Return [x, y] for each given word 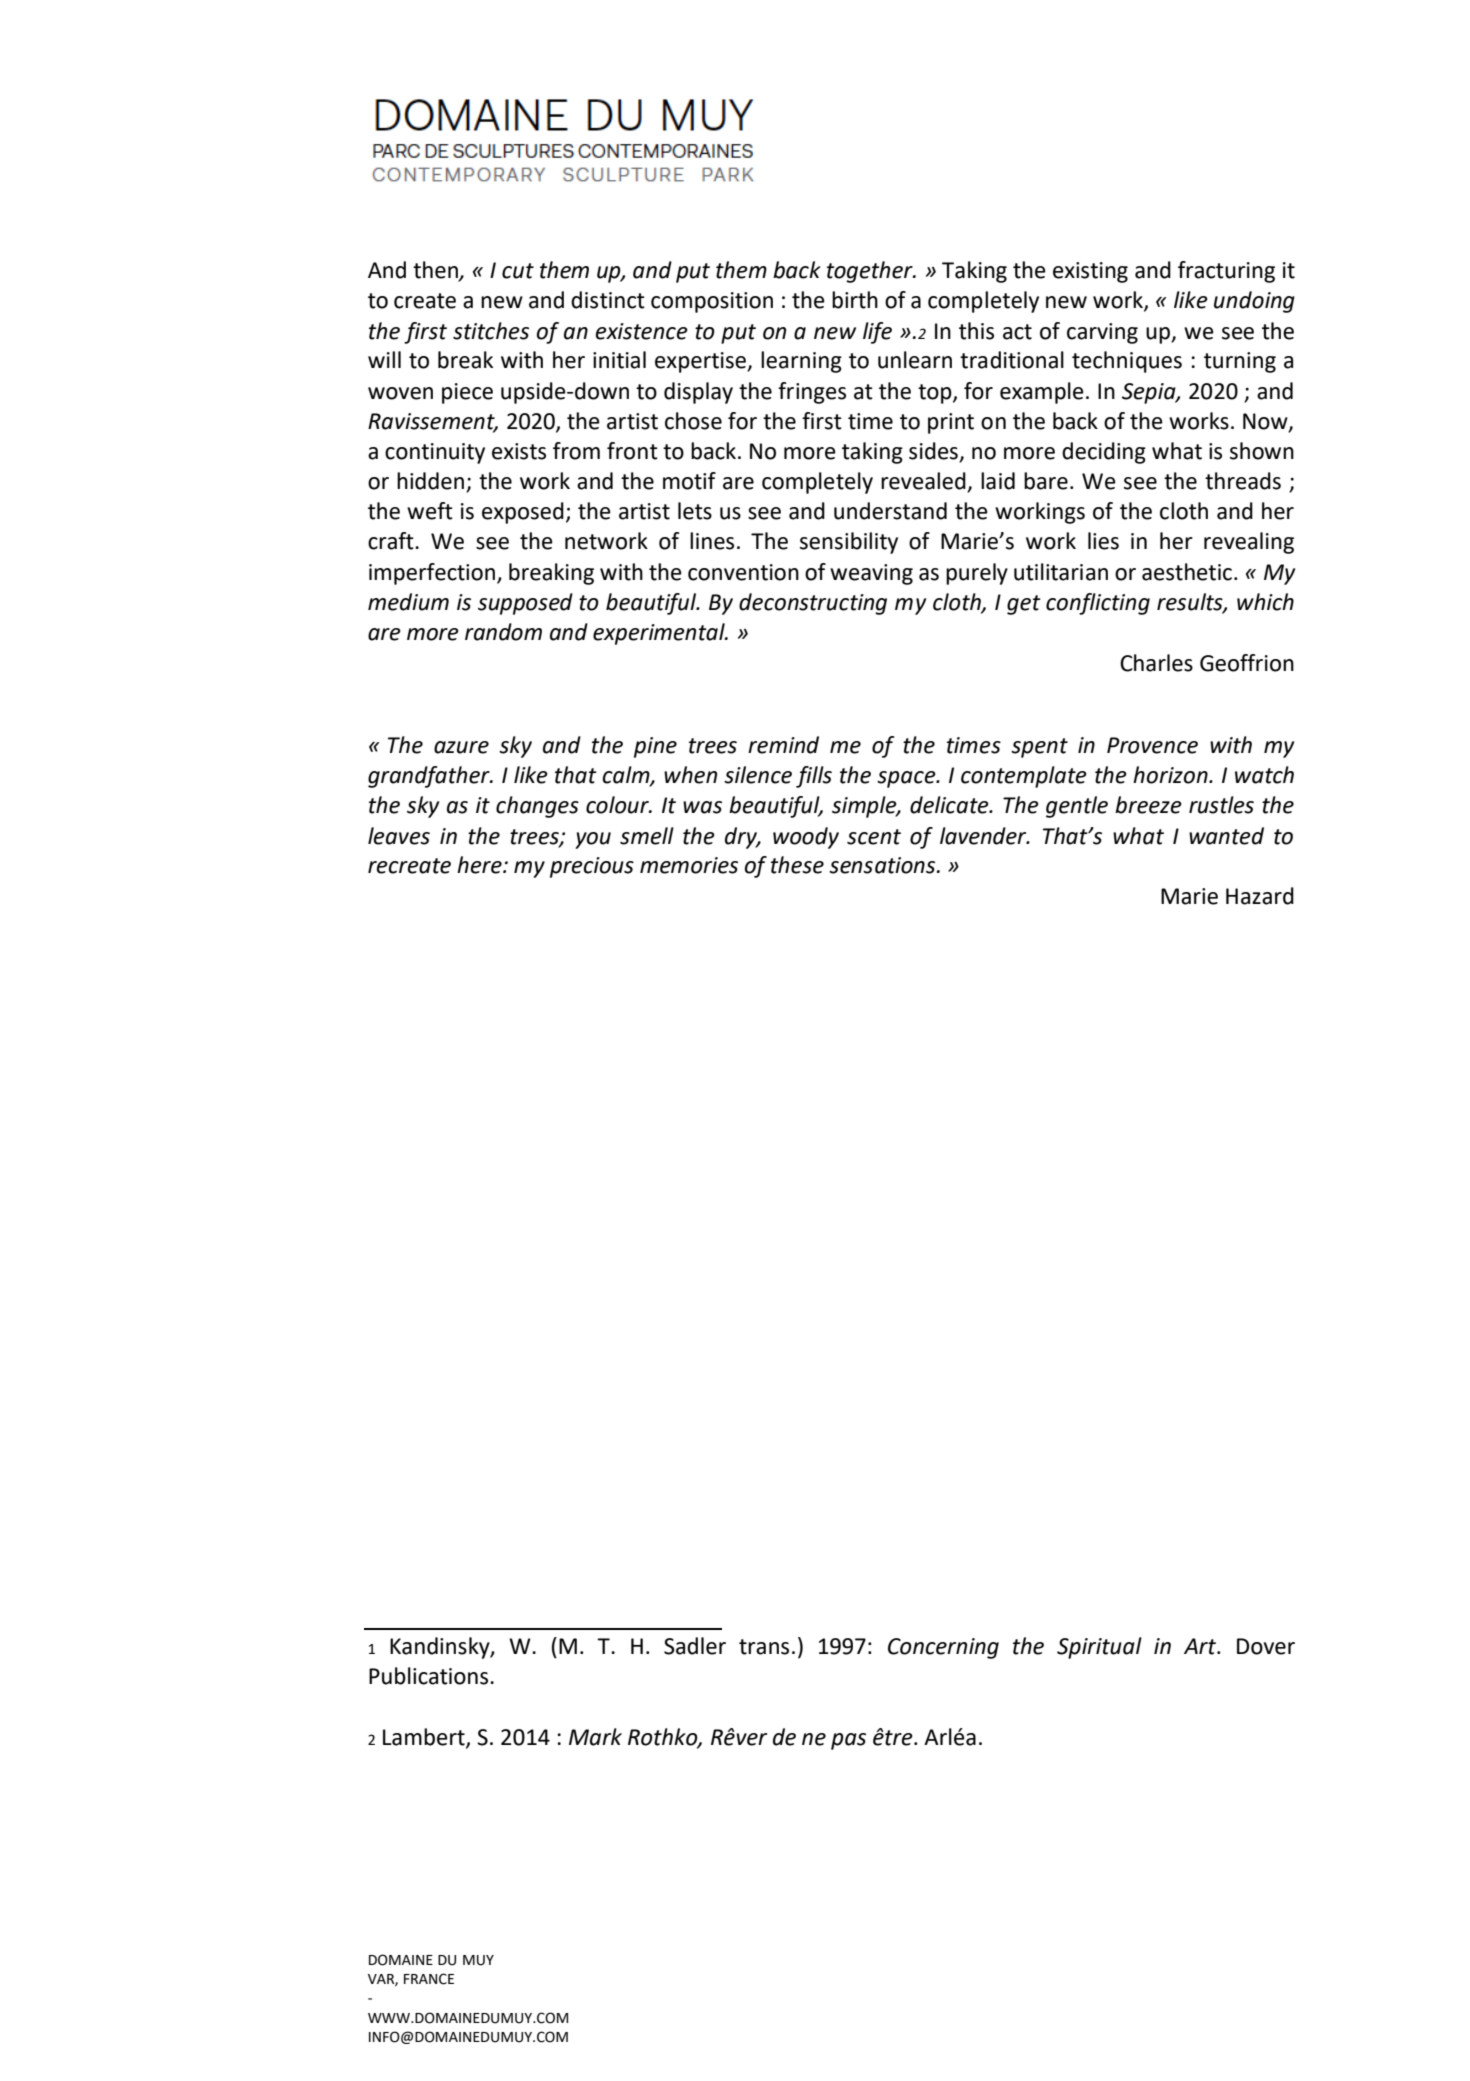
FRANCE [429, 1979]
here [480, 865]
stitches [491, 331]
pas [848, 1741]
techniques [1127, 362]
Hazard [1260, 896]
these [797, 865]
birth [855, 300]
